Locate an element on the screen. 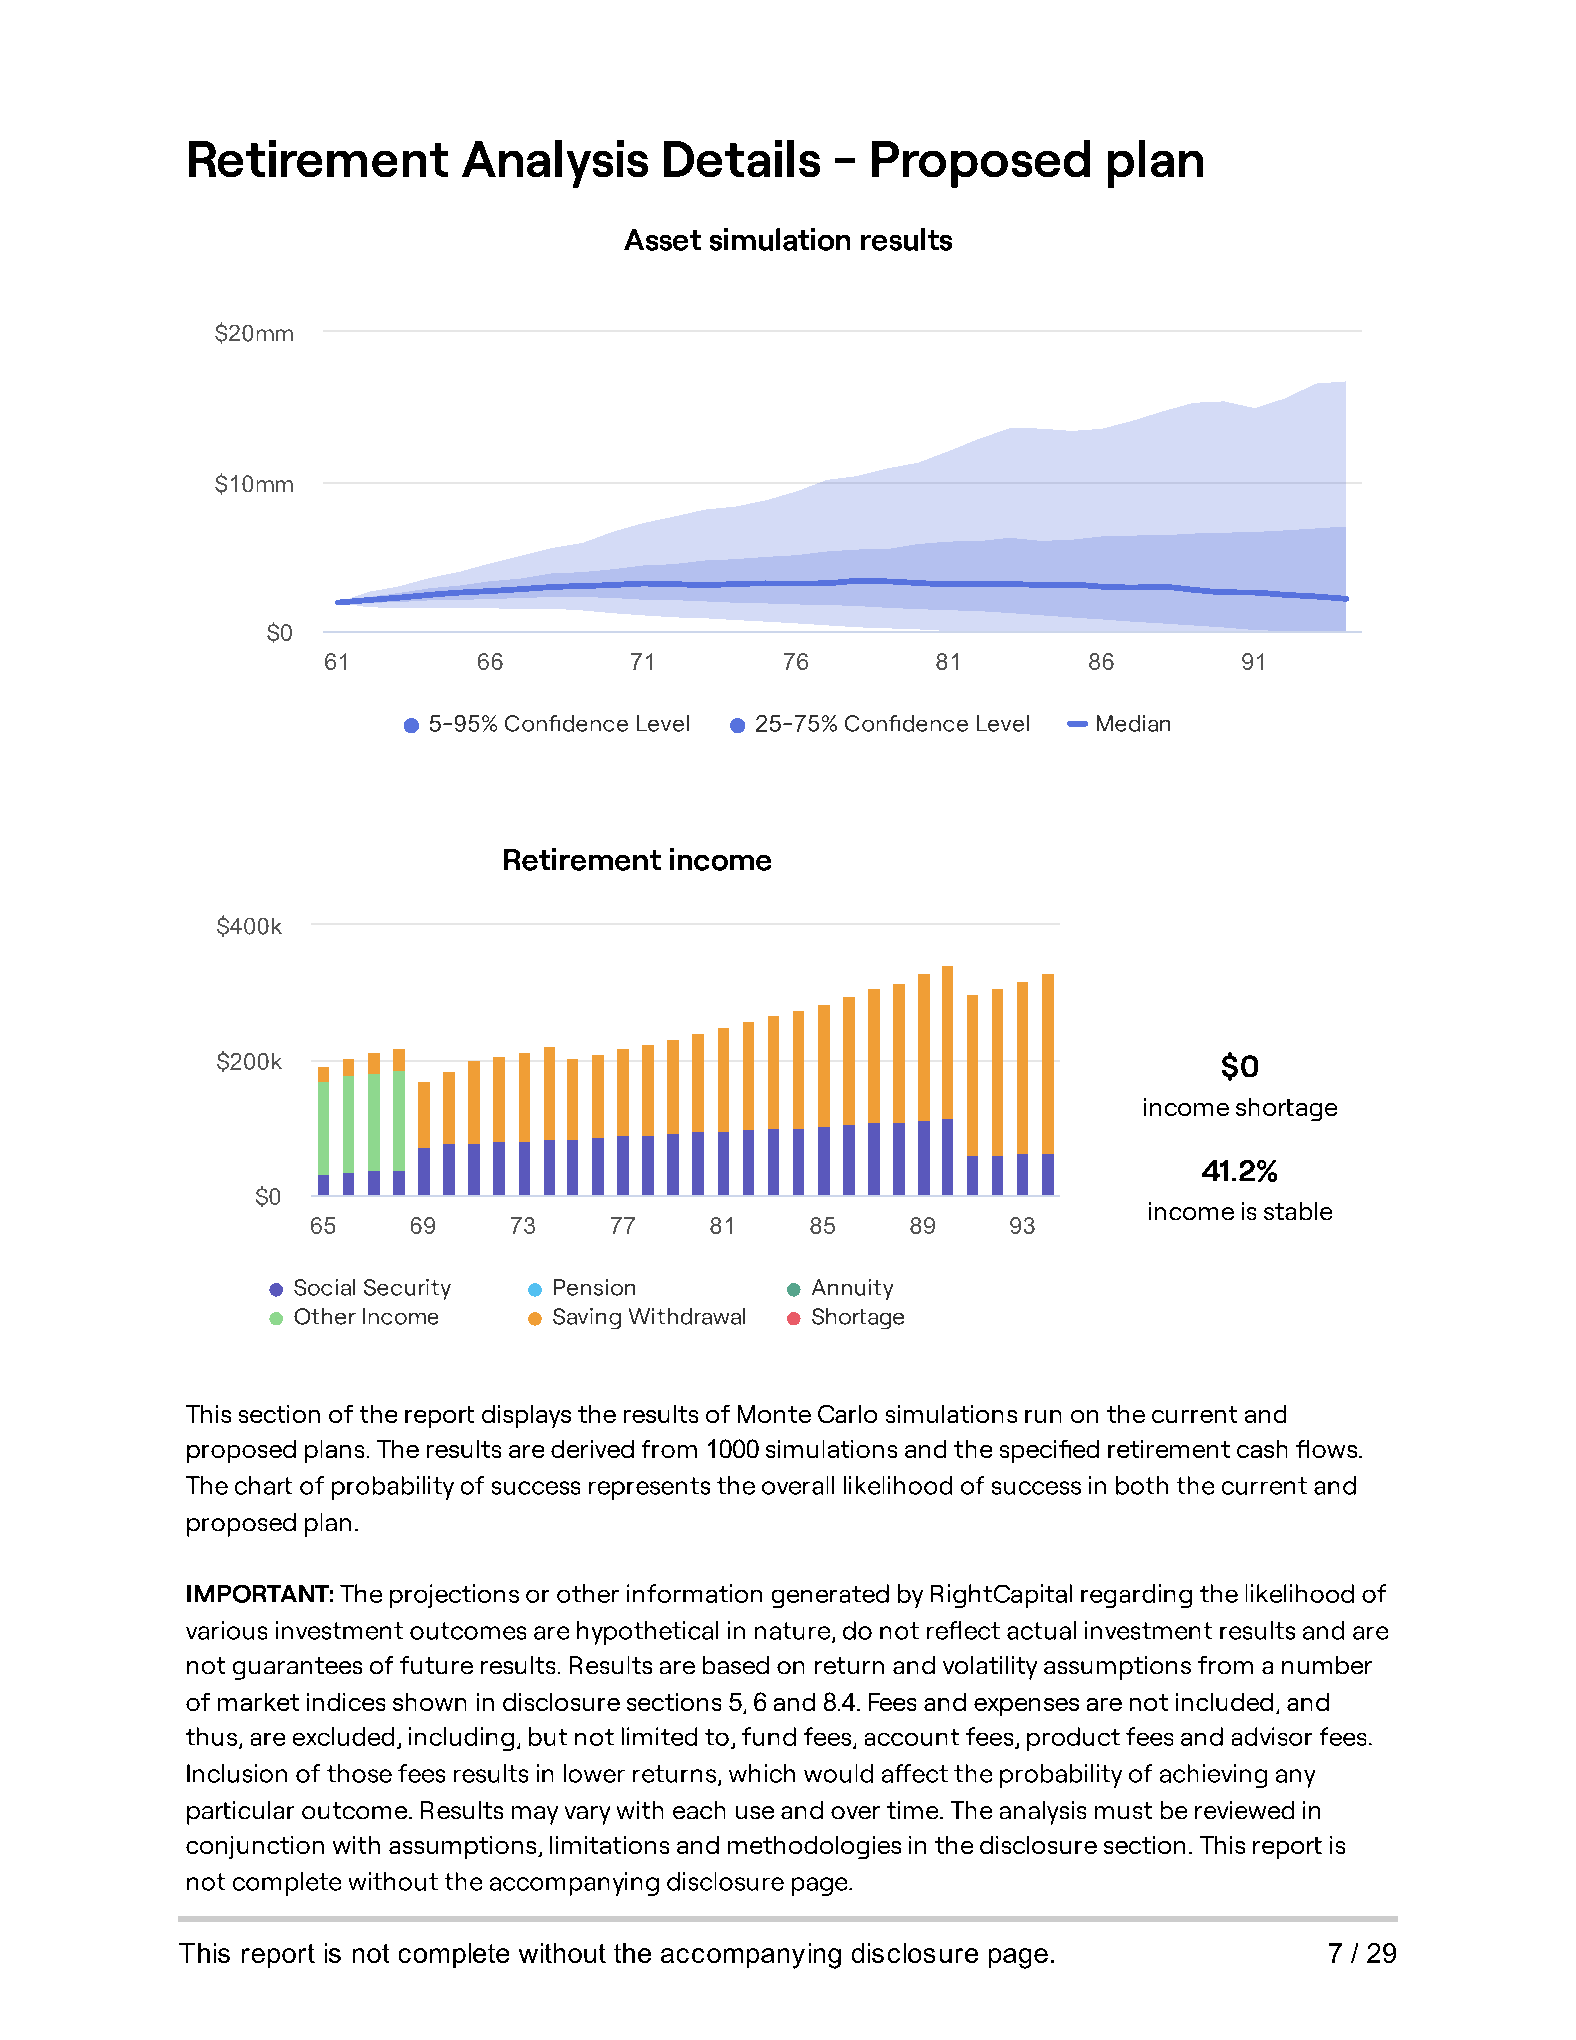 Image resolution: width=1576 pixels, height=2040 pixels. Pension is located at coordinates (594, 1287).
